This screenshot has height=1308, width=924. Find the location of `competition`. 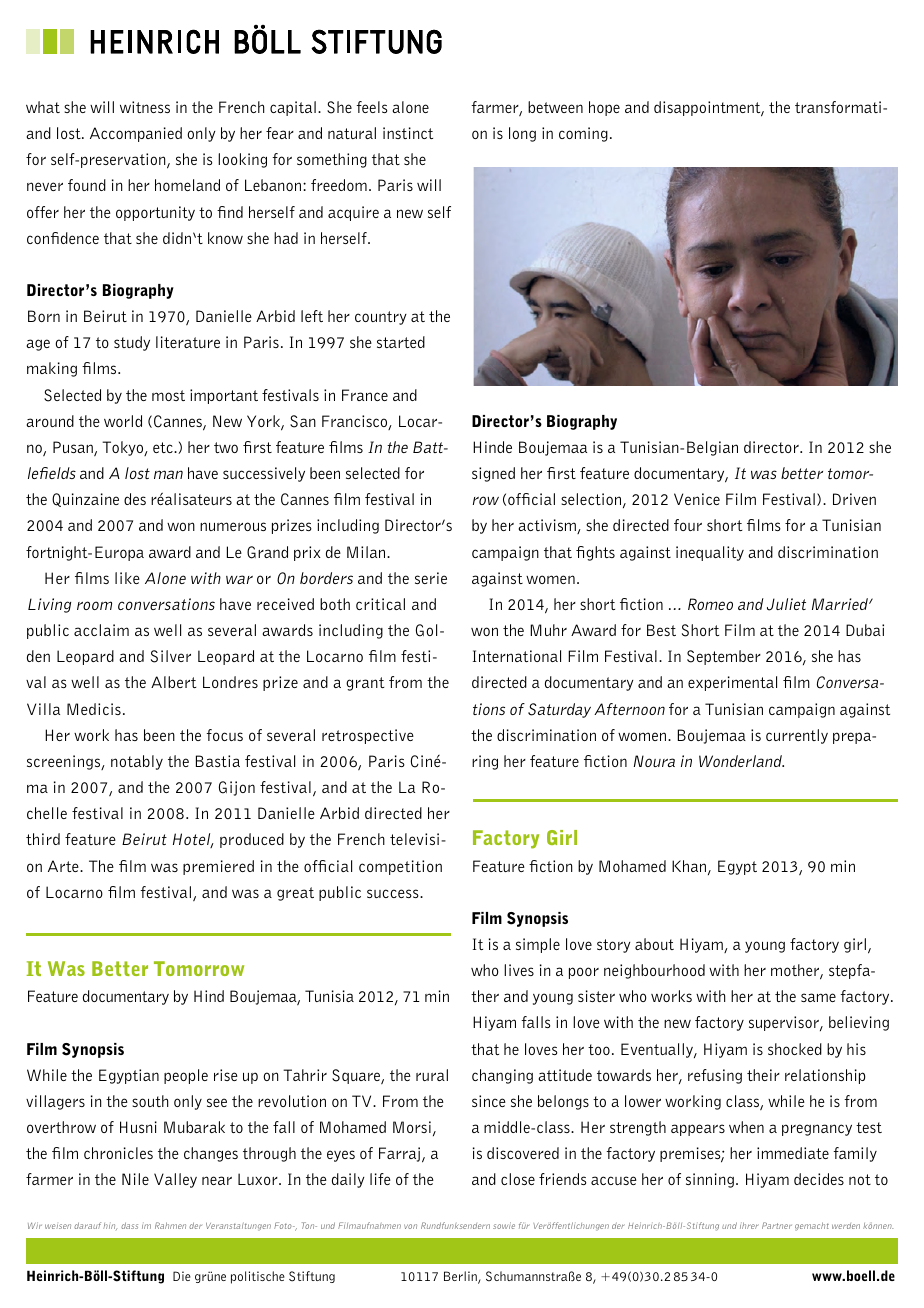

competition is located at coordinates (400, 867).
